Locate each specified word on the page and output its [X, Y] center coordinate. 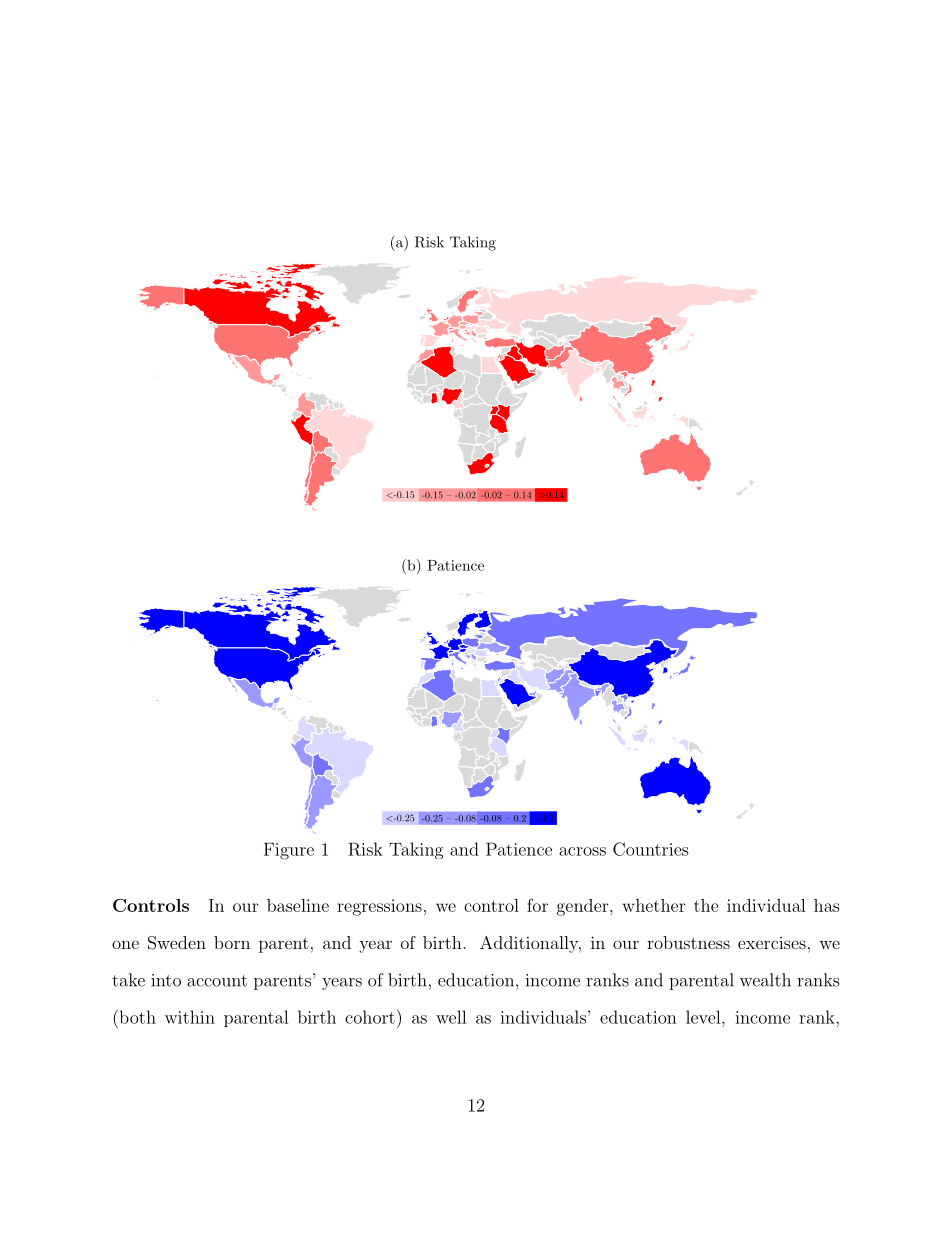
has [827, 905]
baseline [298, 905]
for [537, 905]
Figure [289, 851]
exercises [772, 943]
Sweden [177, 943]
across [582, 851]
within [190, 1017]
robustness [688, 942]
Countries [651, 849]
